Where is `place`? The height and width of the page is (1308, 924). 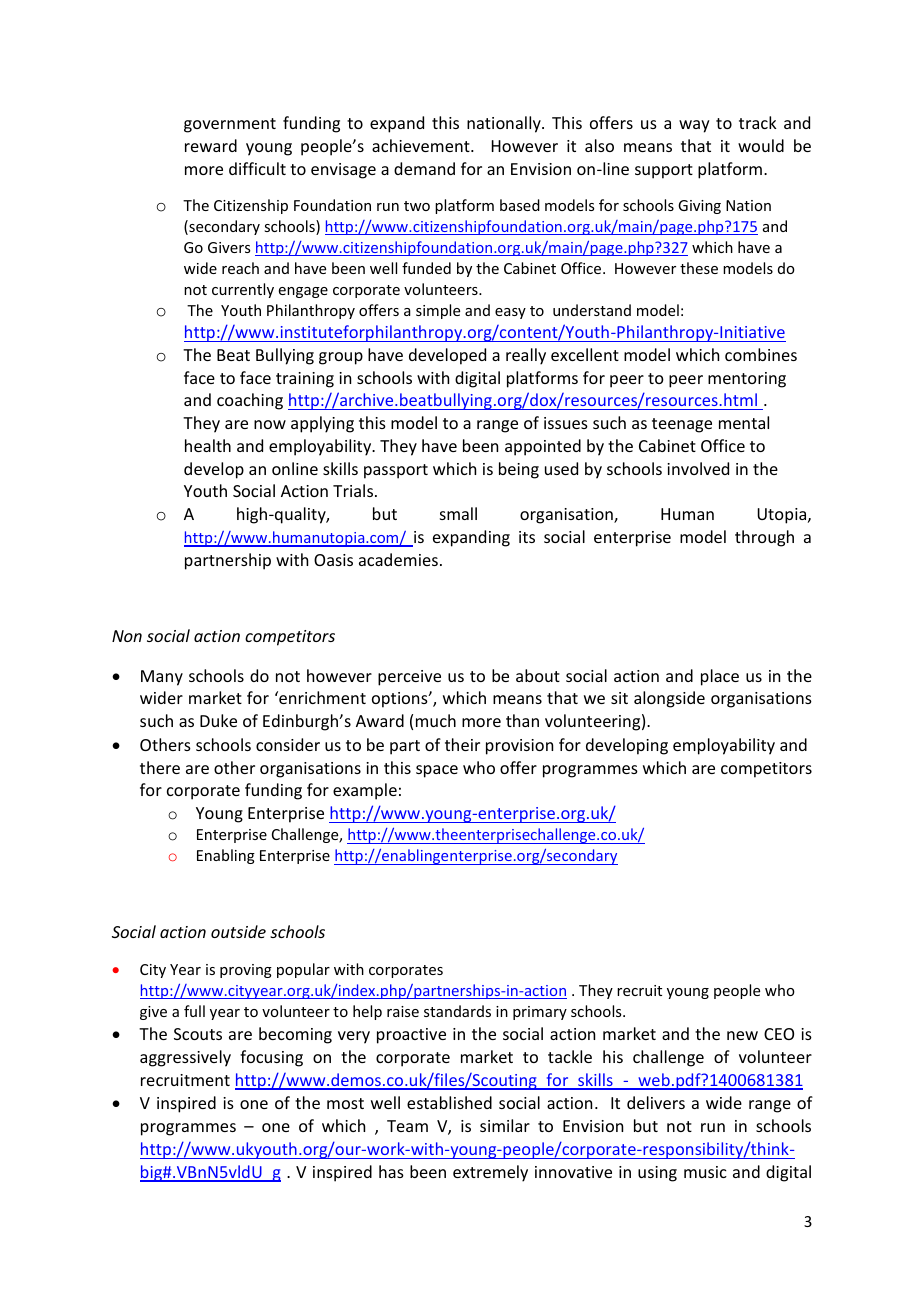 place is located at coordinates (720, 677).
